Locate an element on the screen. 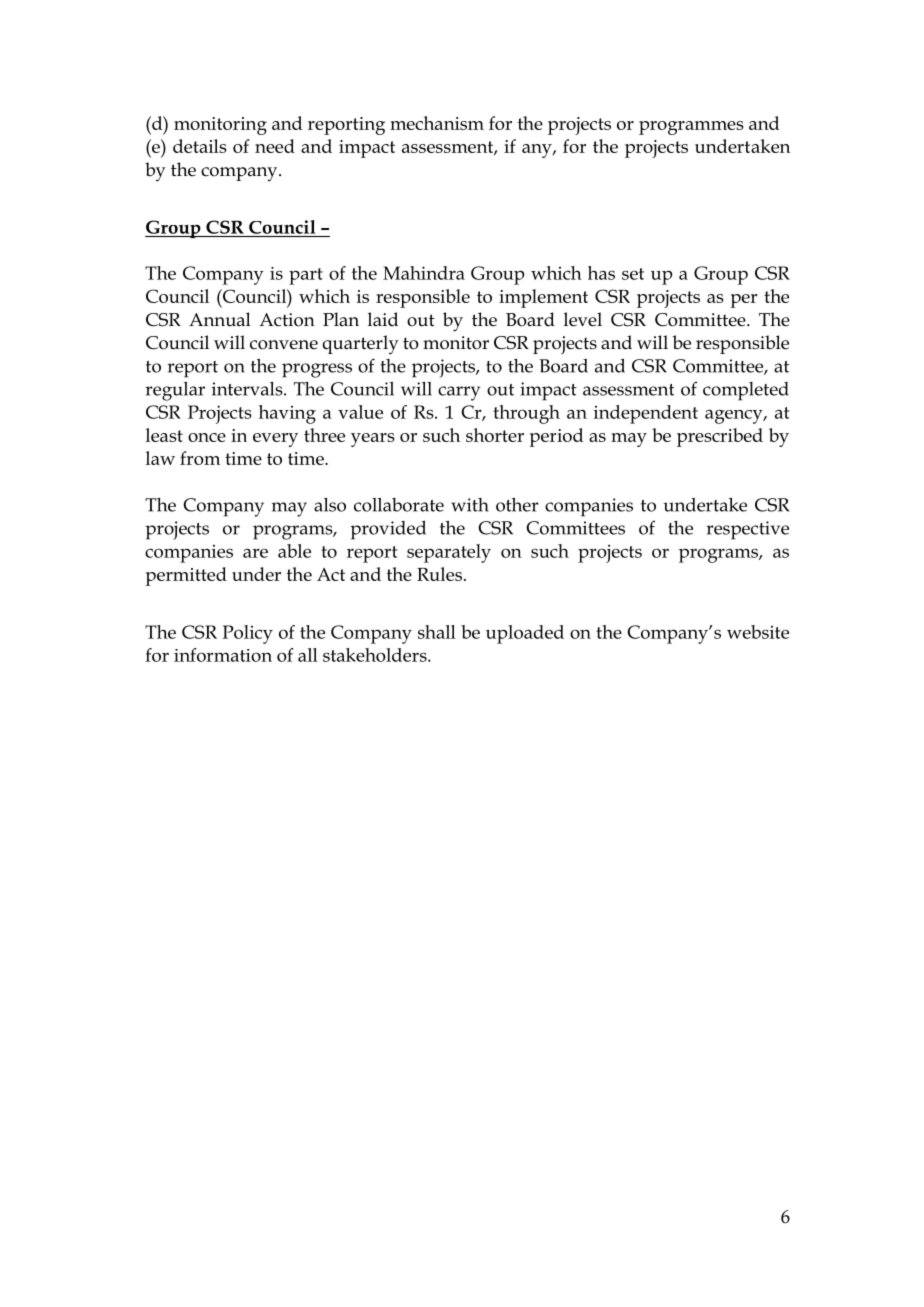 This screenshot has width=924, height=1307. programmes is located at coordinates (691, 128).
